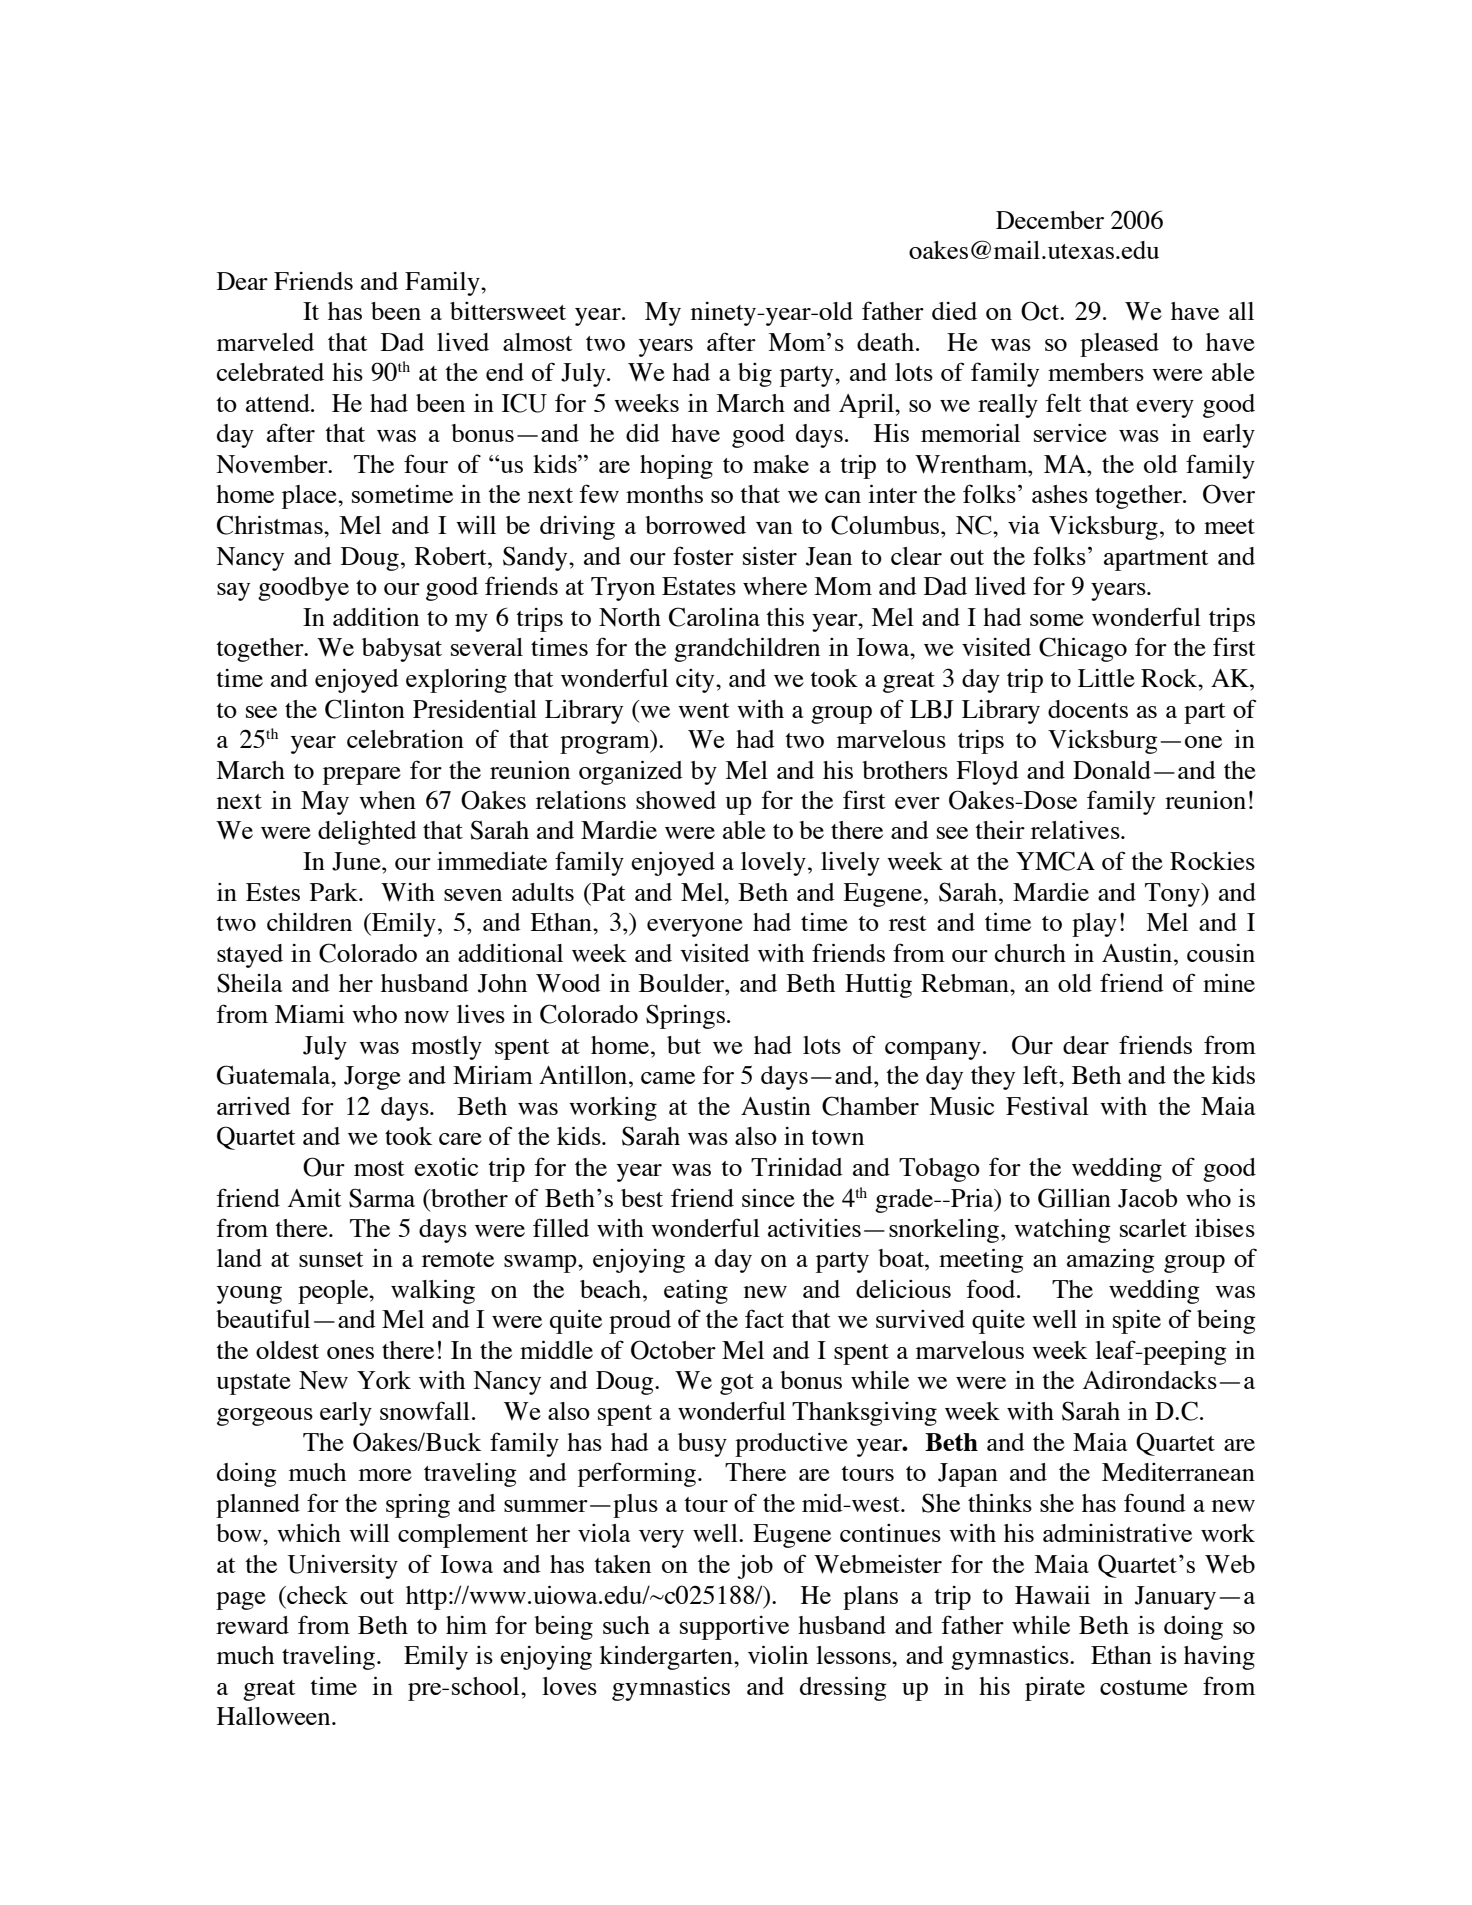  I want to click on play, so click(1094, 925).
